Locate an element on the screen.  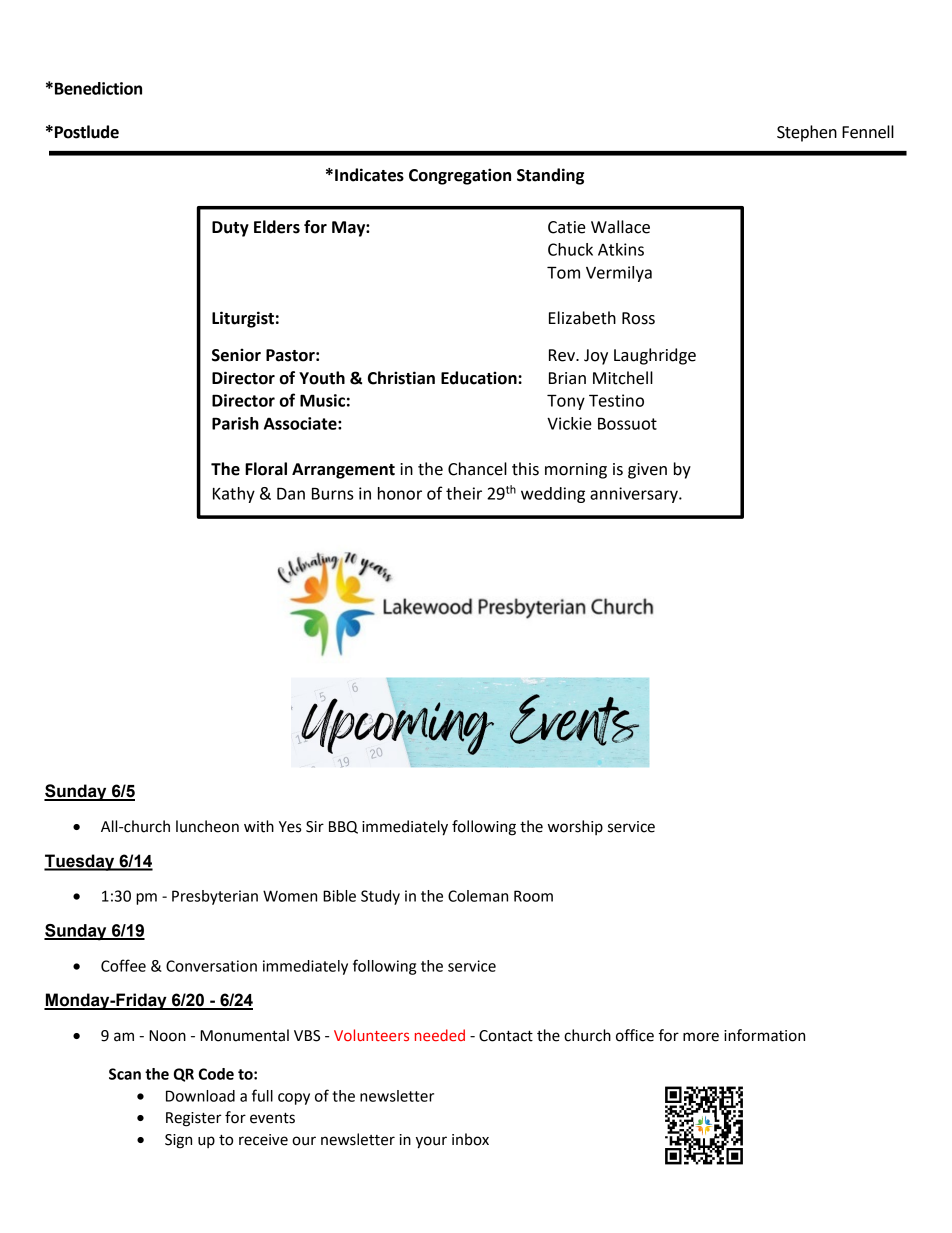
Congregation is located at coordinates (460, 176).
